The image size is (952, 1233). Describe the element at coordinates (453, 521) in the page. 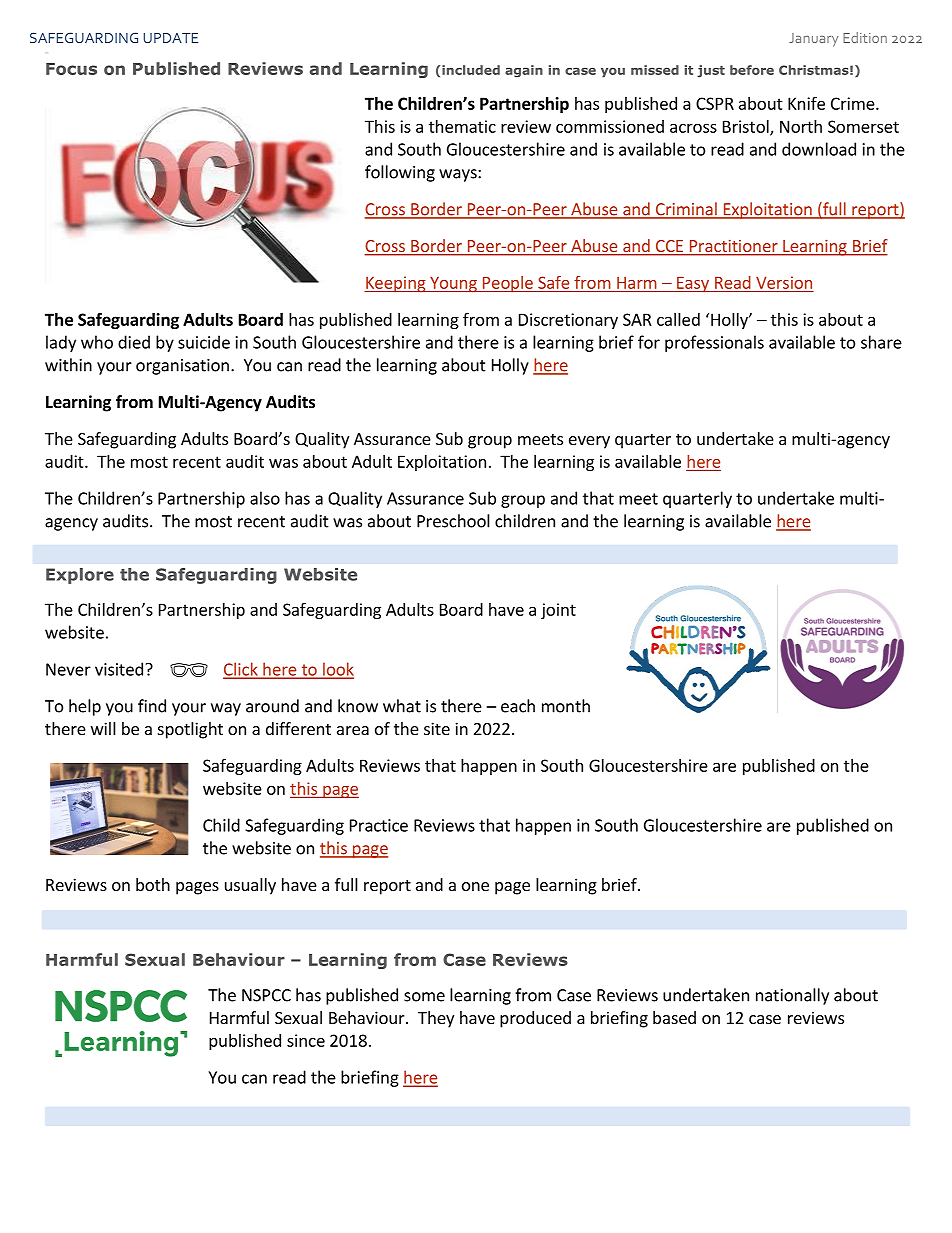

I see `Preschool` at that location.
